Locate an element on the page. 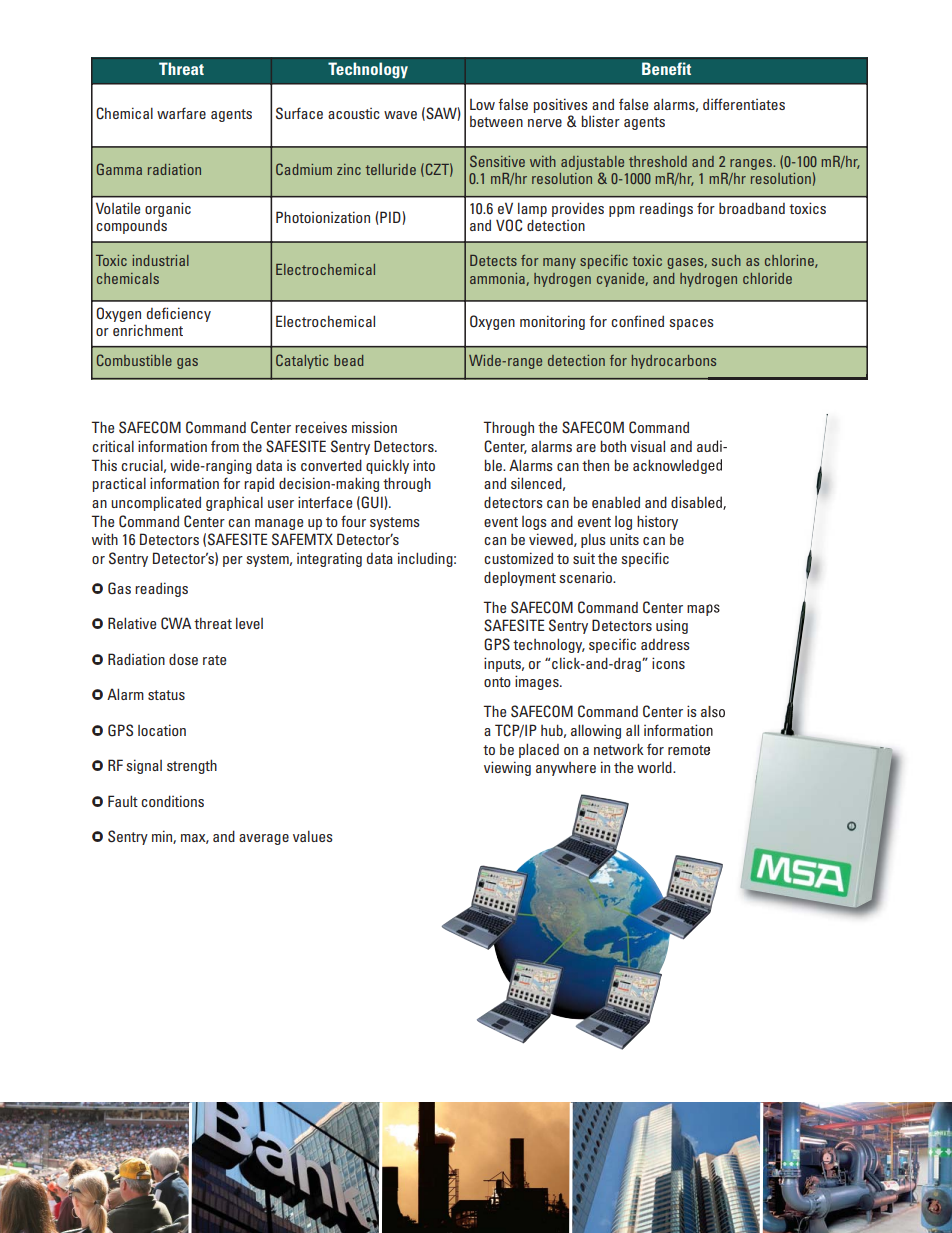 The height and width of the page is (1233, 952). differentiates is located at coordinates (744, 104).
